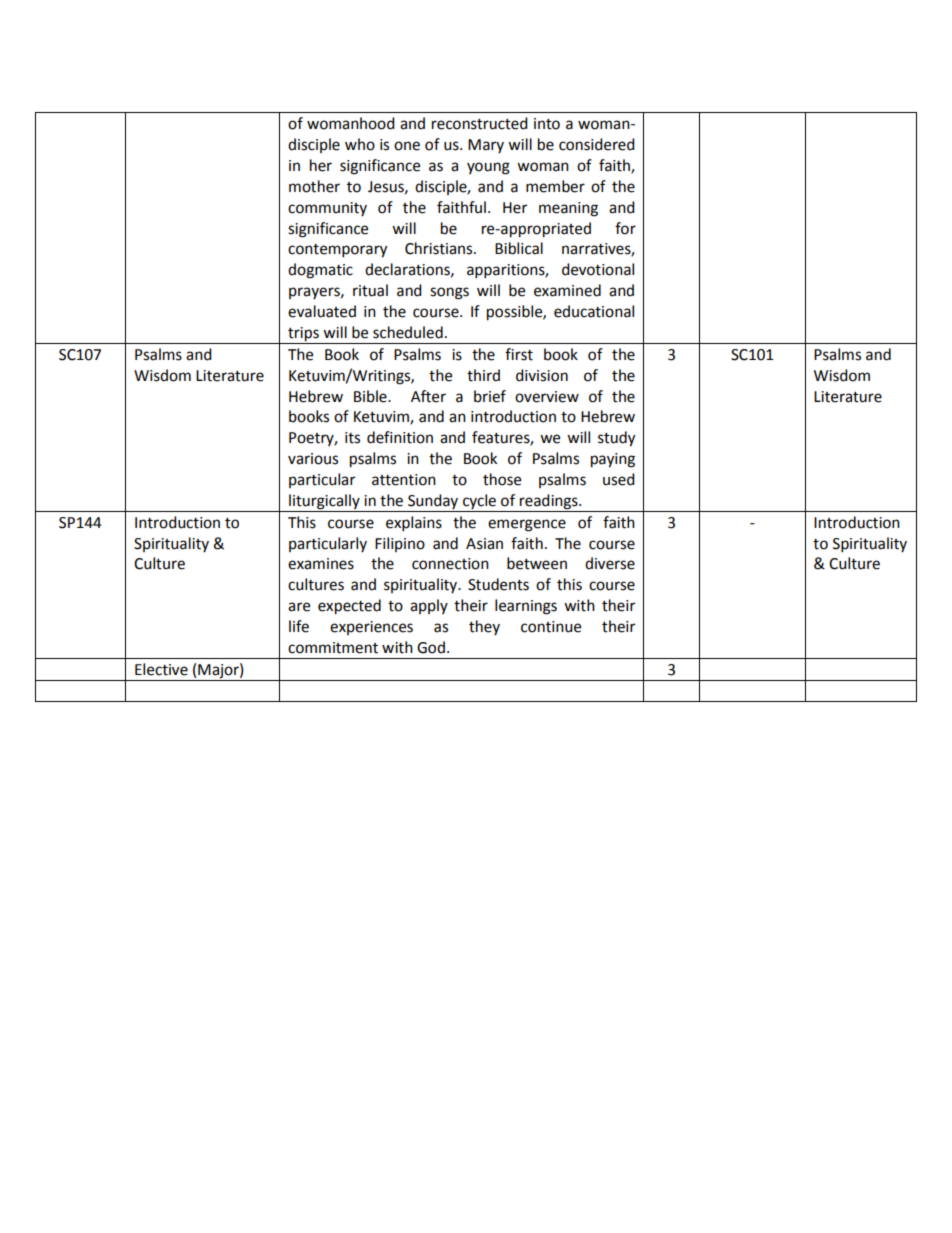 This image has height=1233, width=952. Describe the element at coordinates (408, 332) in the image. I see `scheduled` at that location.
